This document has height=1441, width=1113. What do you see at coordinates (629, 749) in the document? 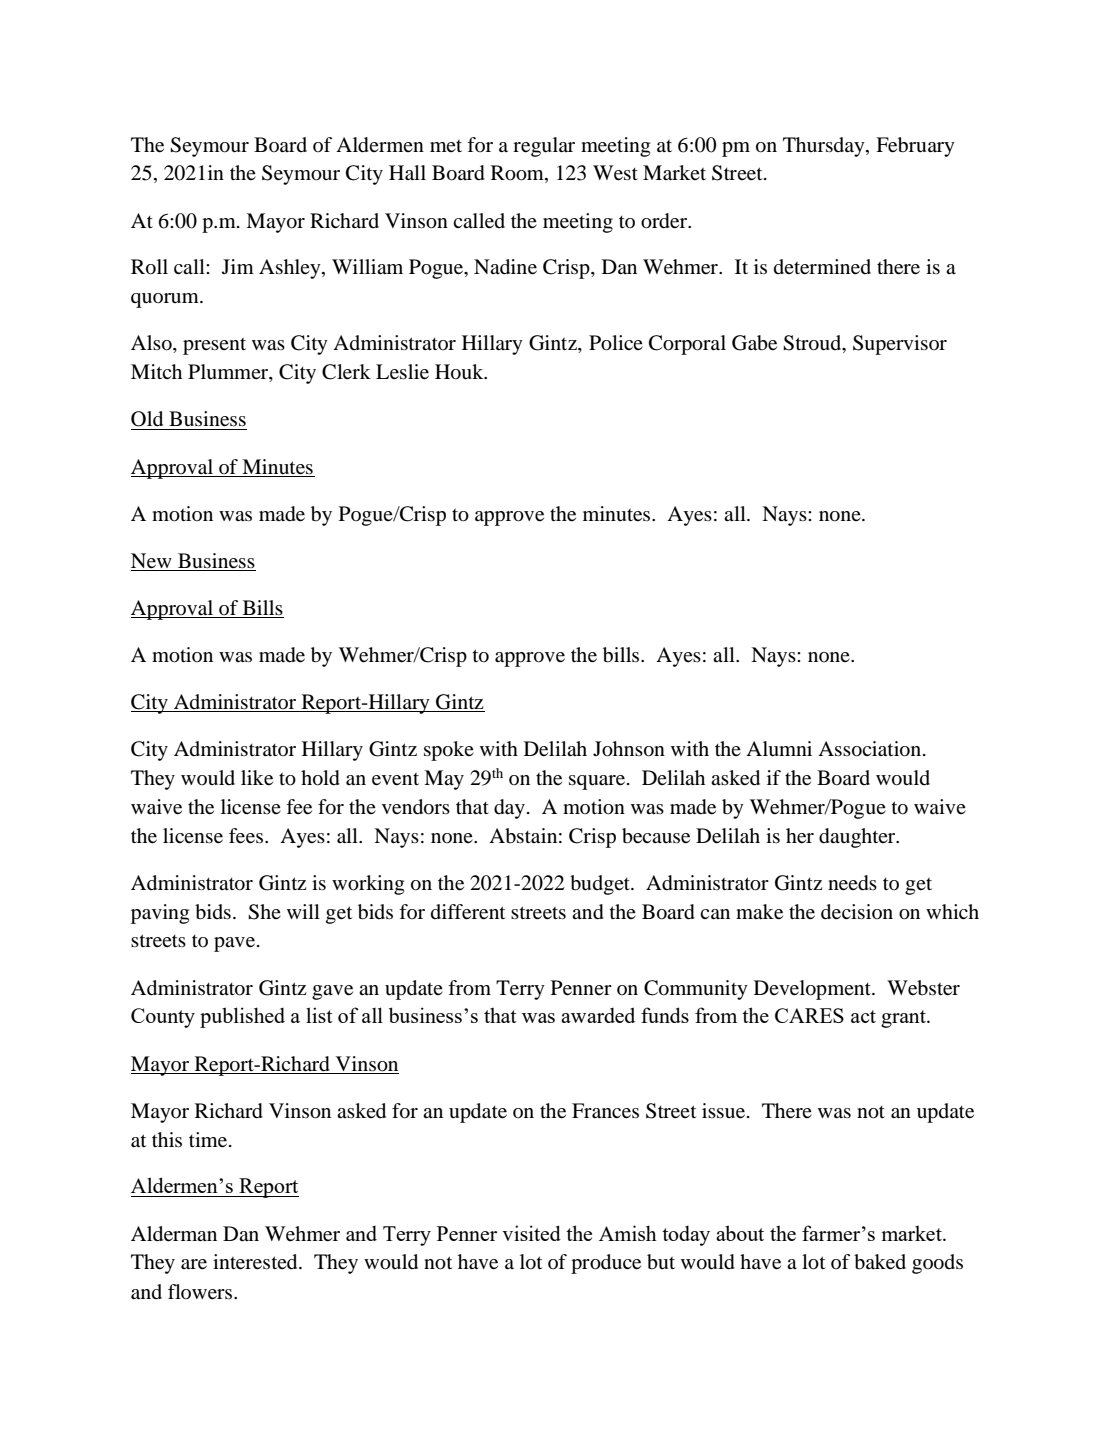
I see `Johnson` at bounding box center [629, 749].
